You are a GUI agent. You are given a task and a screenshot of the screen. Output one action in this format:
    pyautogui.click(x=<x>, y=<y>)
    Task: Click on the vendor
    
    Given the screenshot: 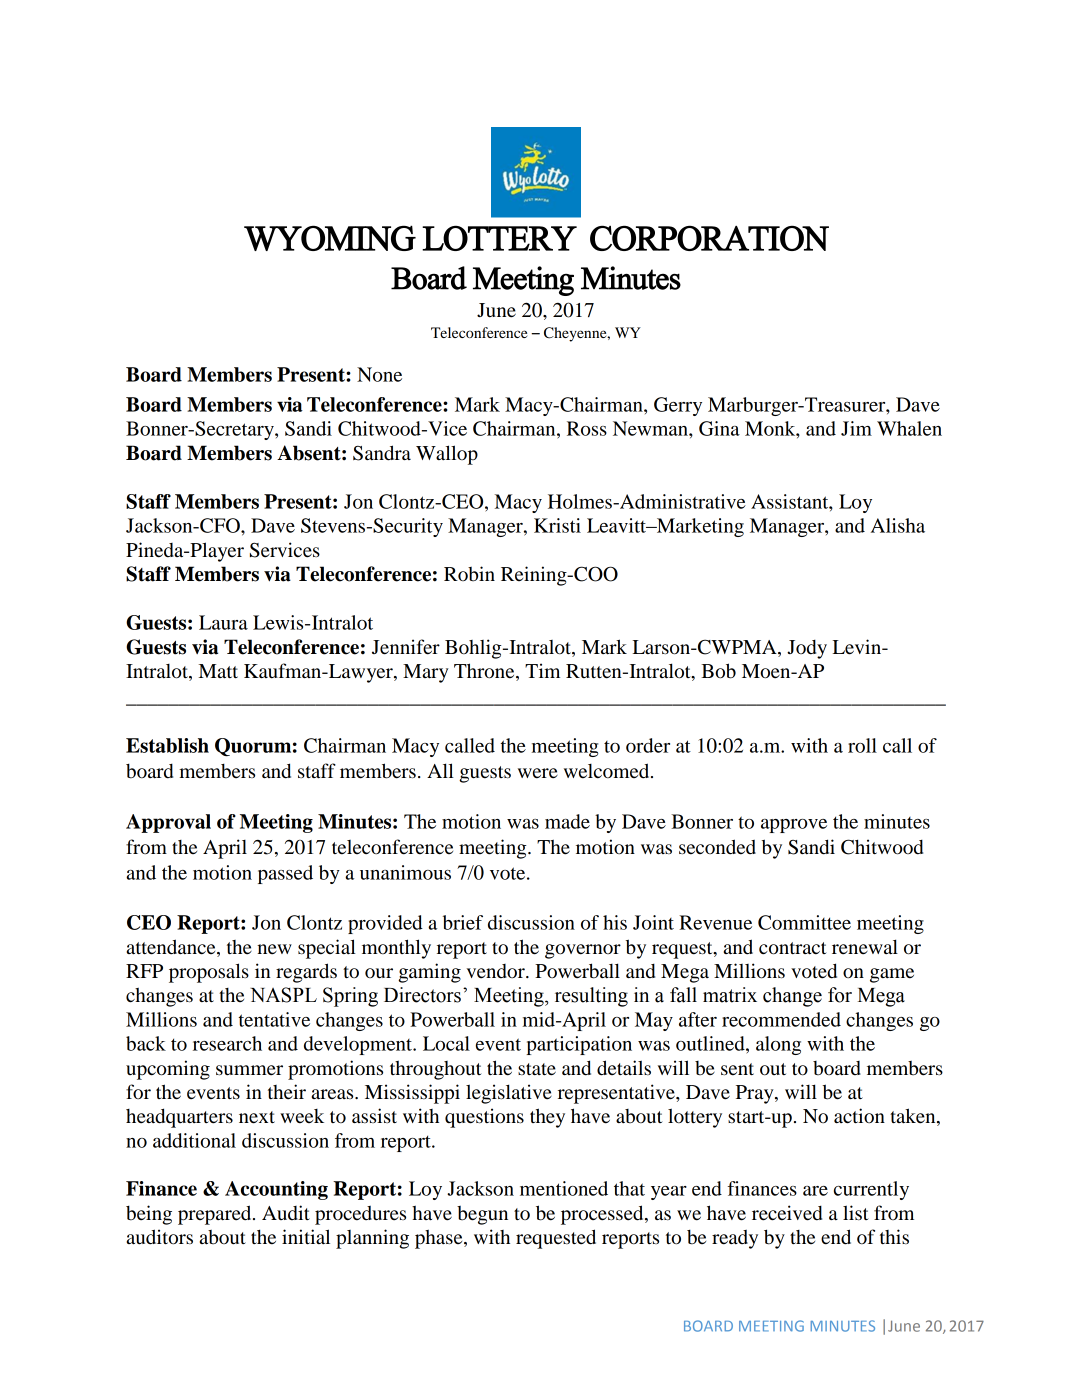 What is the action you would take?
    pyautogui.click(x=497, y=971)
